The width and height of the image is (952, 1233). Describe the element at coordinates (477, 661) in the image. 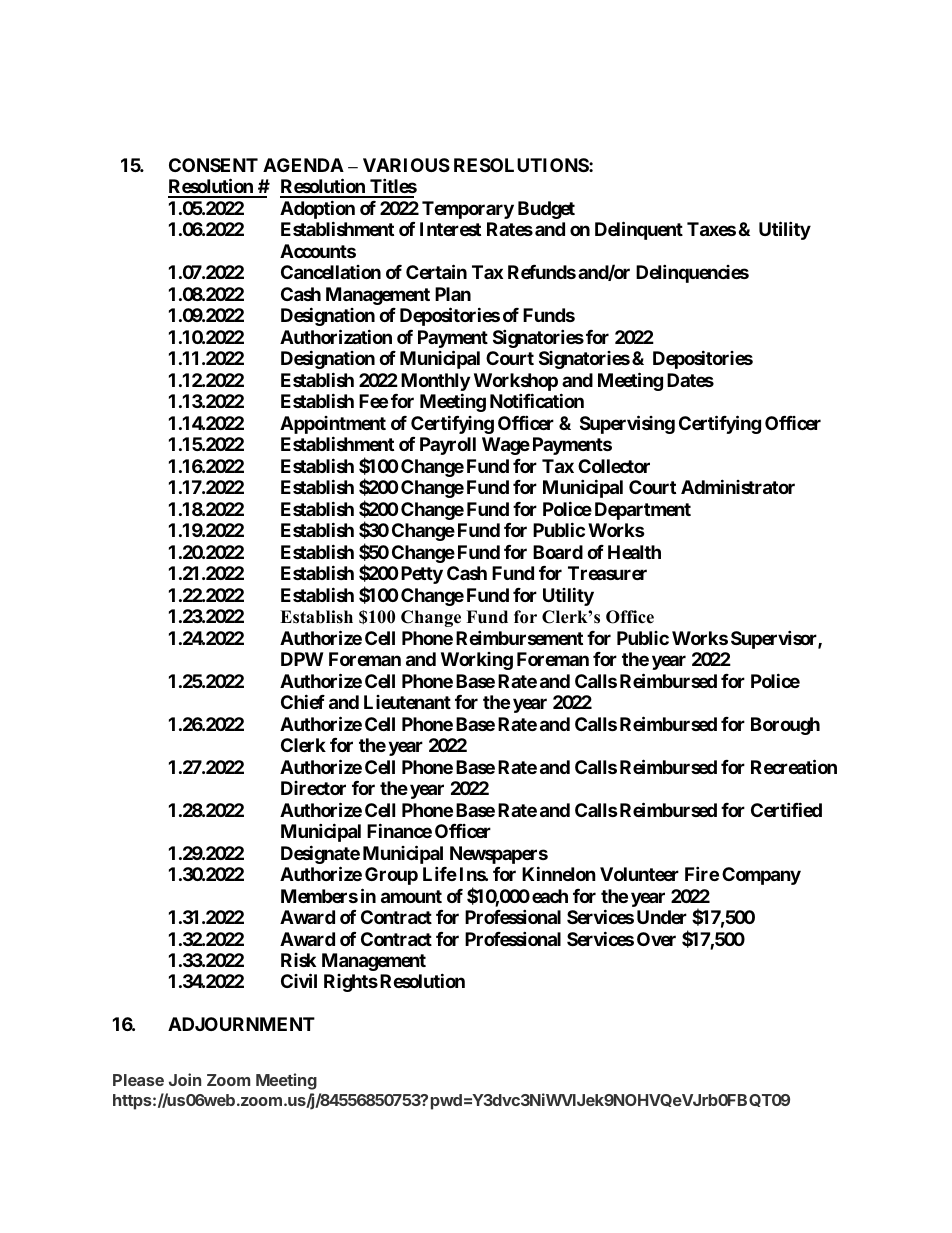

I see `Working` at that location.
